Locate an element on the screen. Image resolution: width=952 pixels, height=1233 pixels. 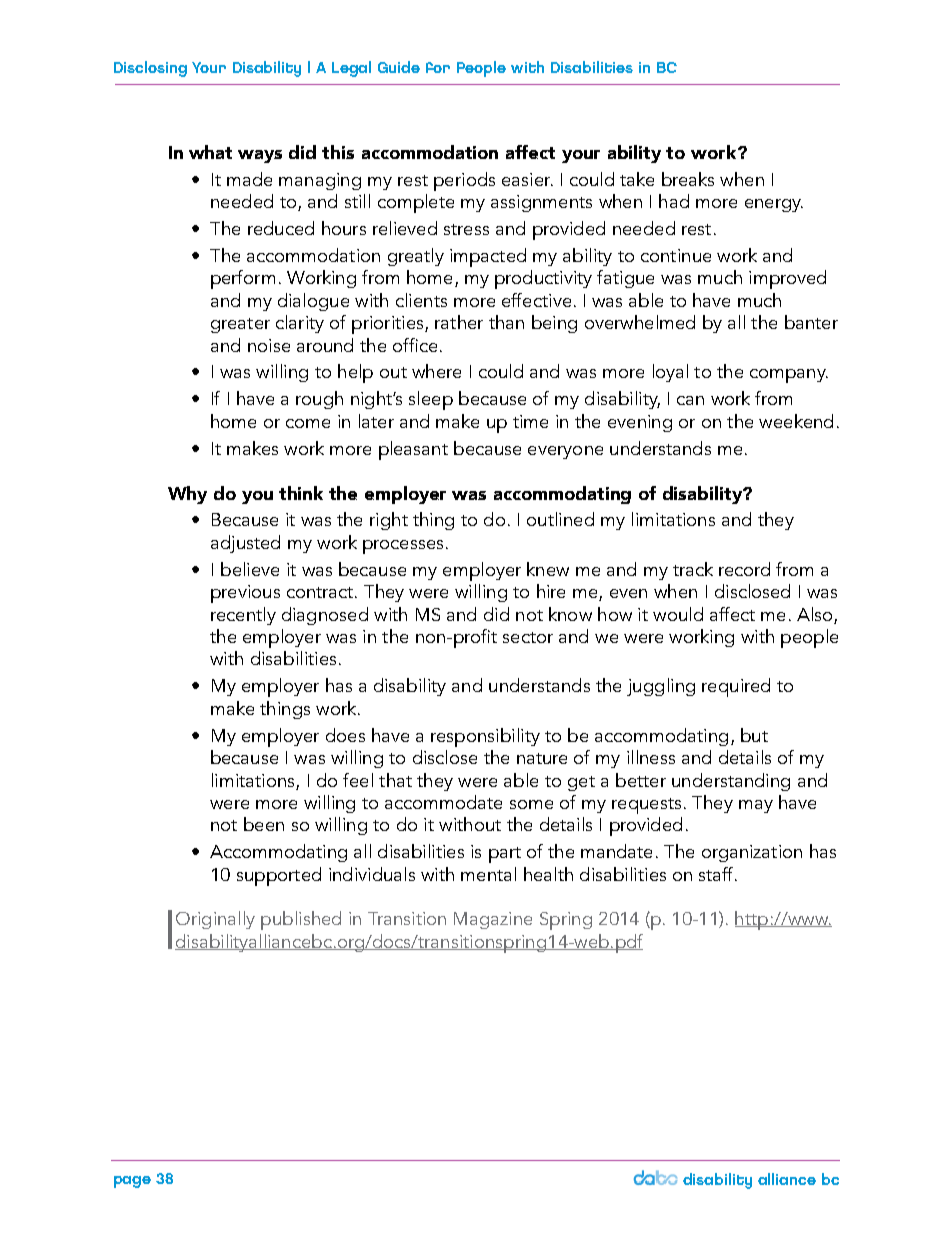
Magazine is located at coordinates (493, 920).
